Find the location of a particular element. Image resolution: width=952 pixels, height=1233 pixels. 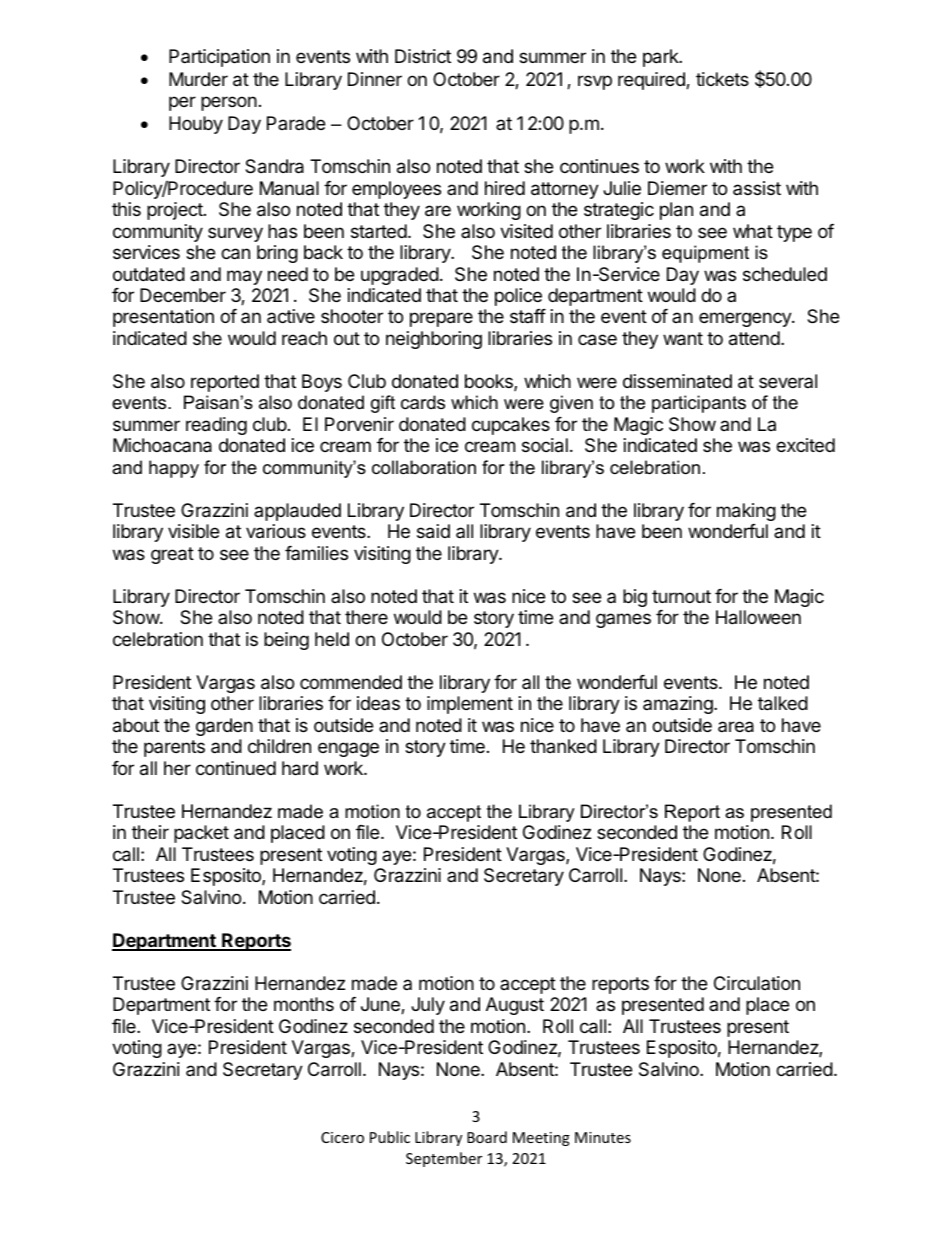

Cicero is located at coordinates (342, 1137).
